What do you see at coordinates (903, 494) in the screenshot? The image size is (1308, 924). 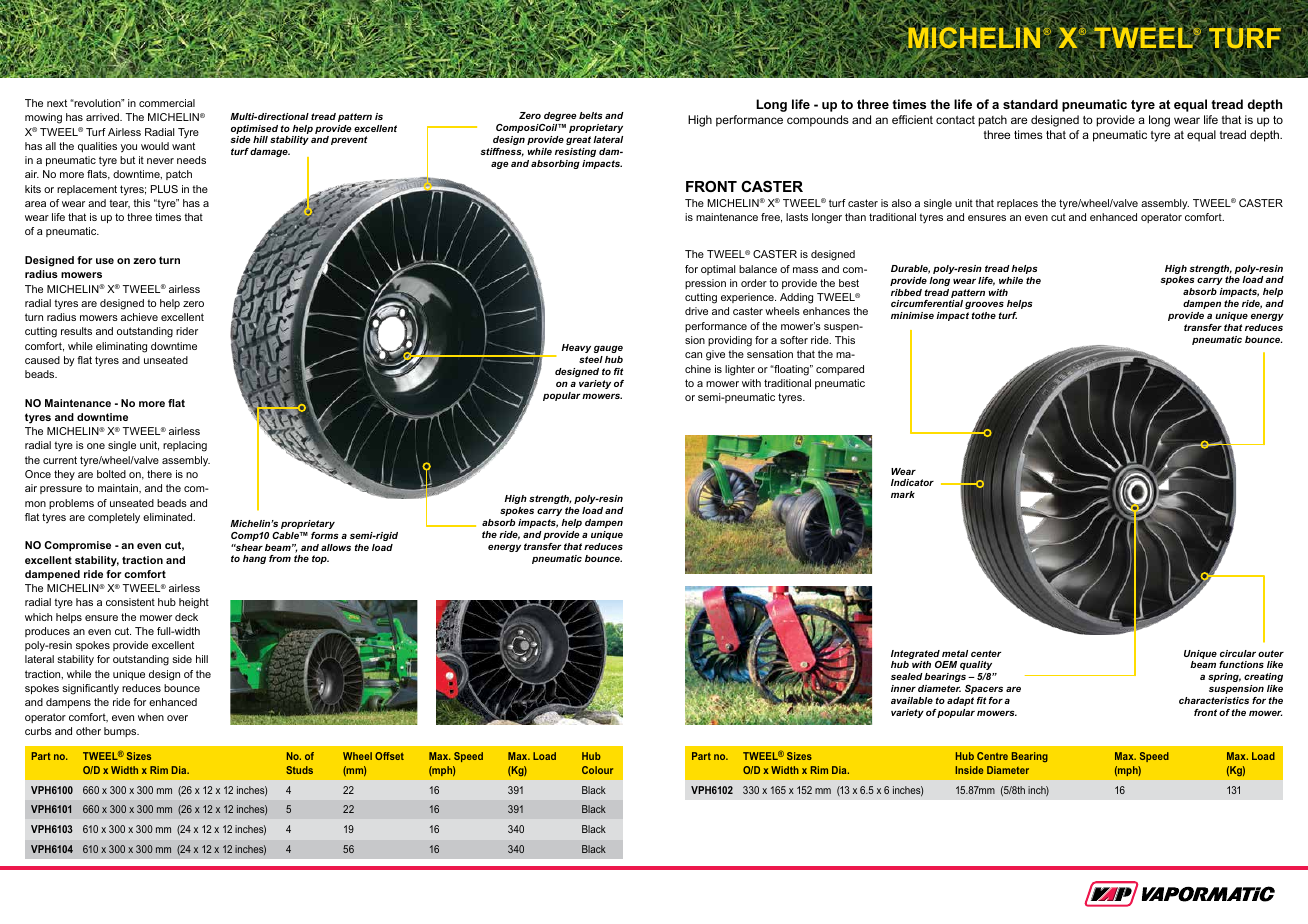 I see `mark` at bounding box center [903, 494].
